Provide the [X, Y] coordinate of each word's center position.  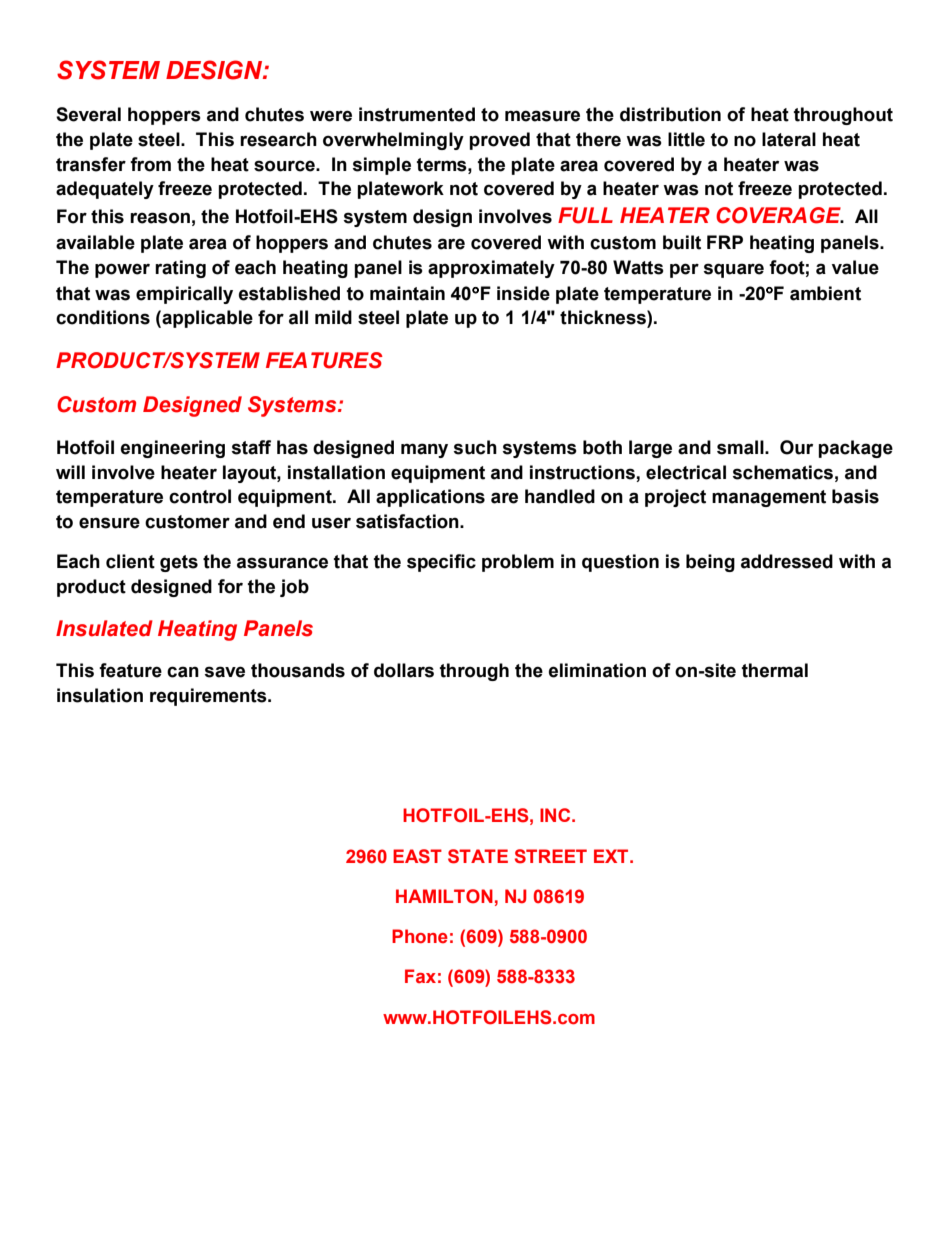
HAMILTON [444, 896]
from [150, 164]
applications [430, 498]
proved [499, 141]
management [769, 498]
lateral [789, 139]
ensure [109, 523]
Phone [420, 936]
